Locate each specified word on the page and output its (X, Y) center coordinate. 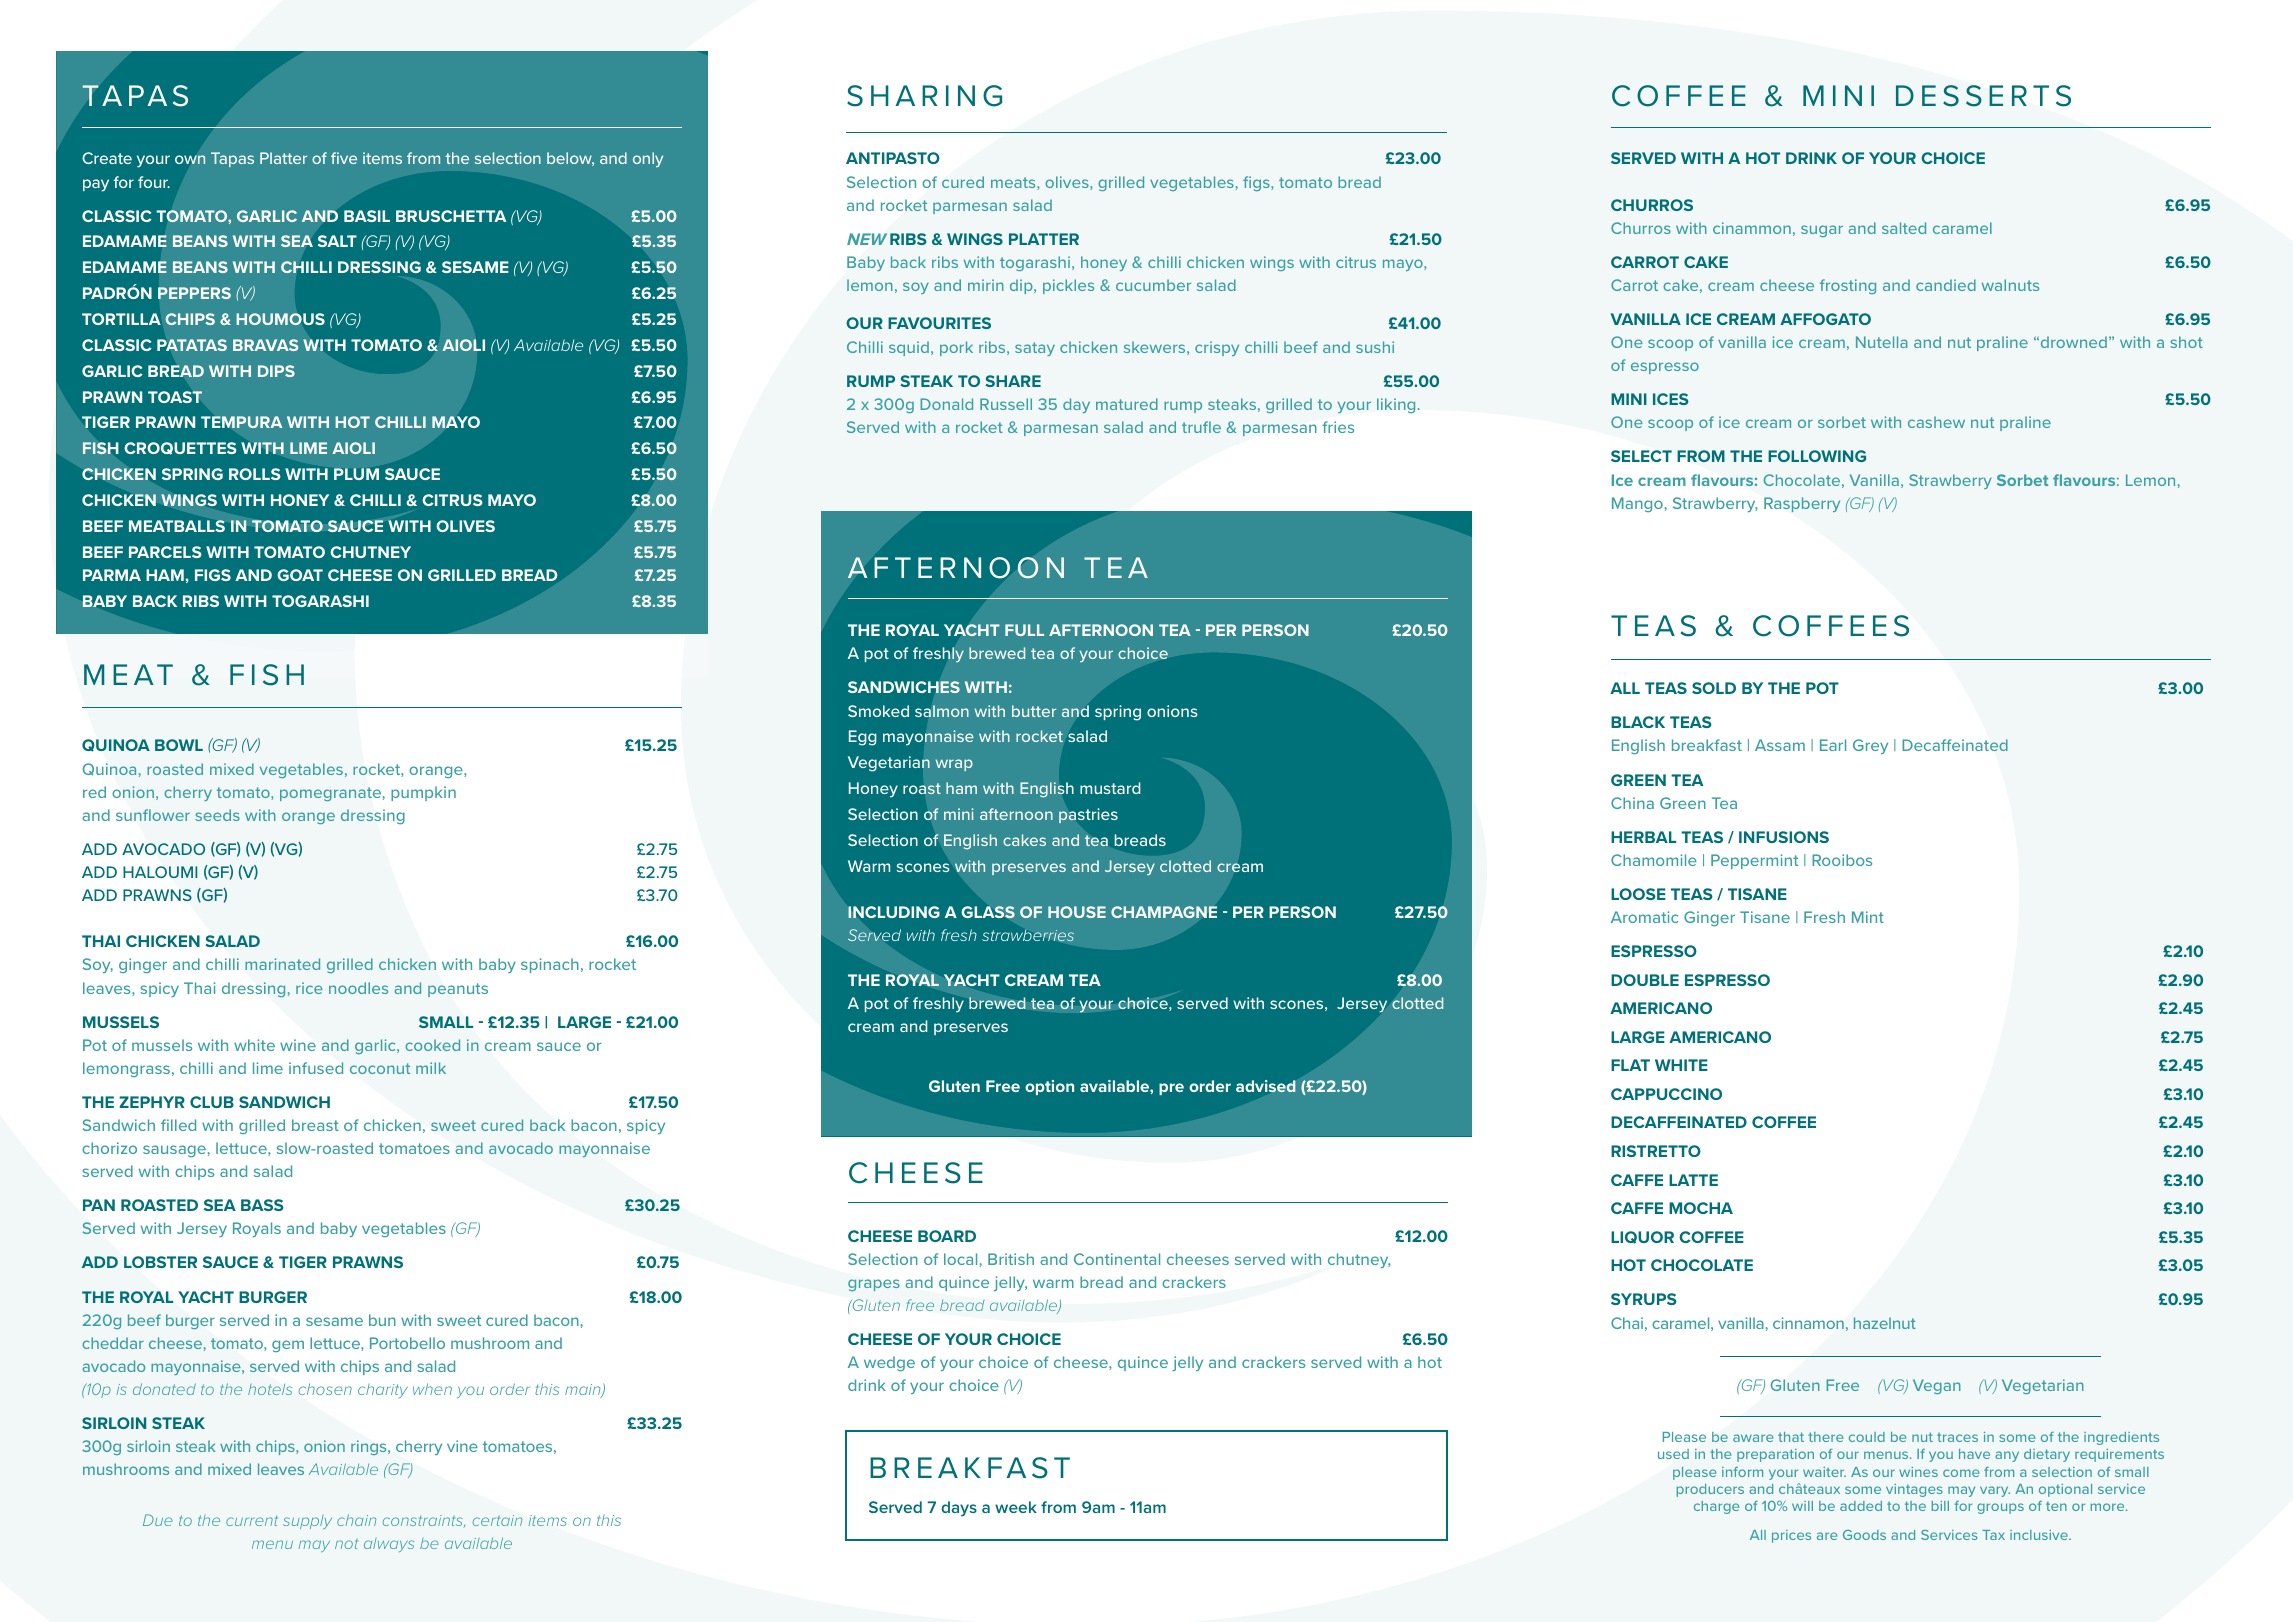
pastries (1088, 816)
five (344, 158)
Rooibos (1842, 860)
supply (307, 1522)
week (1016, 1507)
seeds (217, 815)
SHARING (924, 96)
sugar (1822, 231)
